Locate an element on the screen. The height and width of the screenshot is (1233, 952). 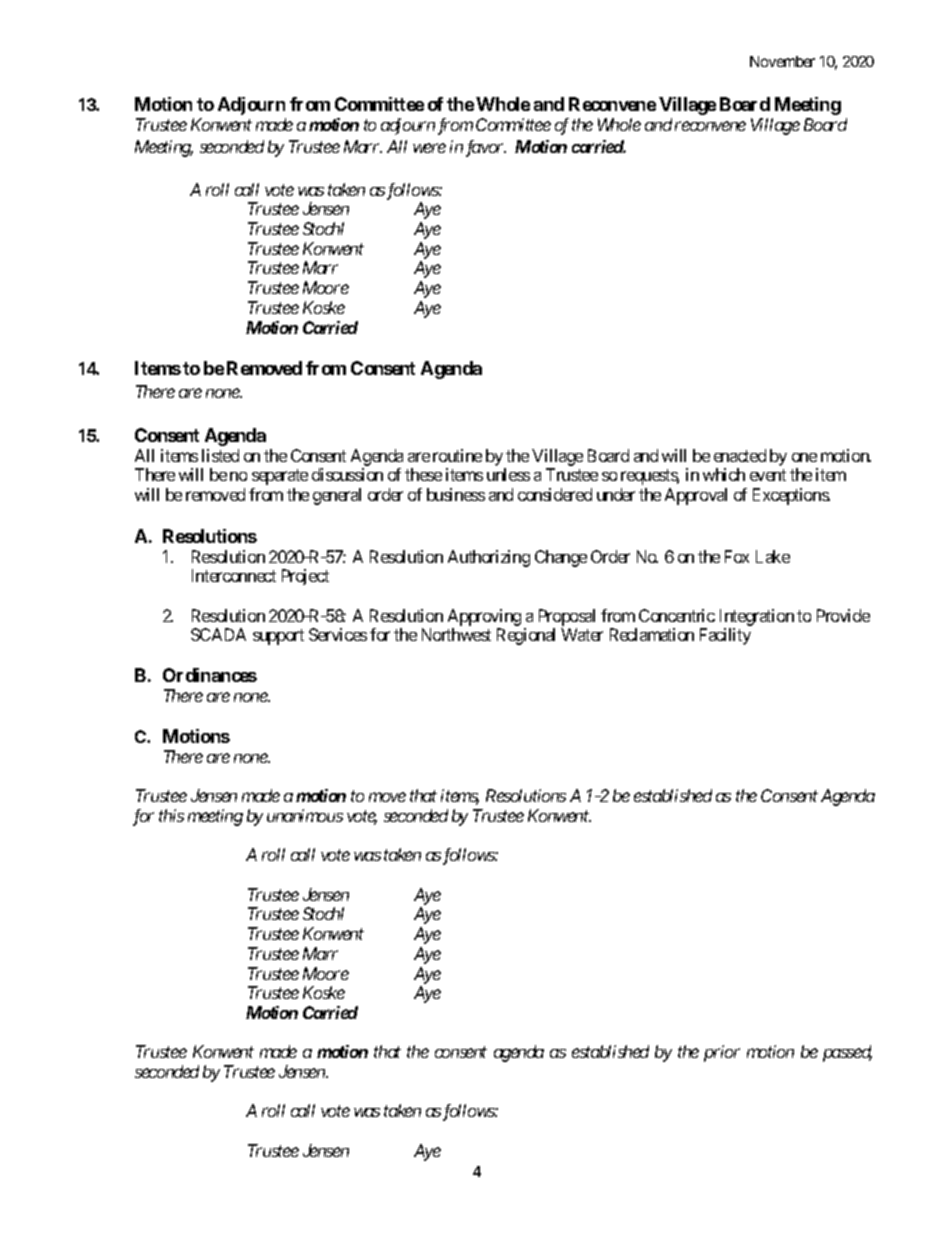
Ordinances is located at coordinates (210, 675).
